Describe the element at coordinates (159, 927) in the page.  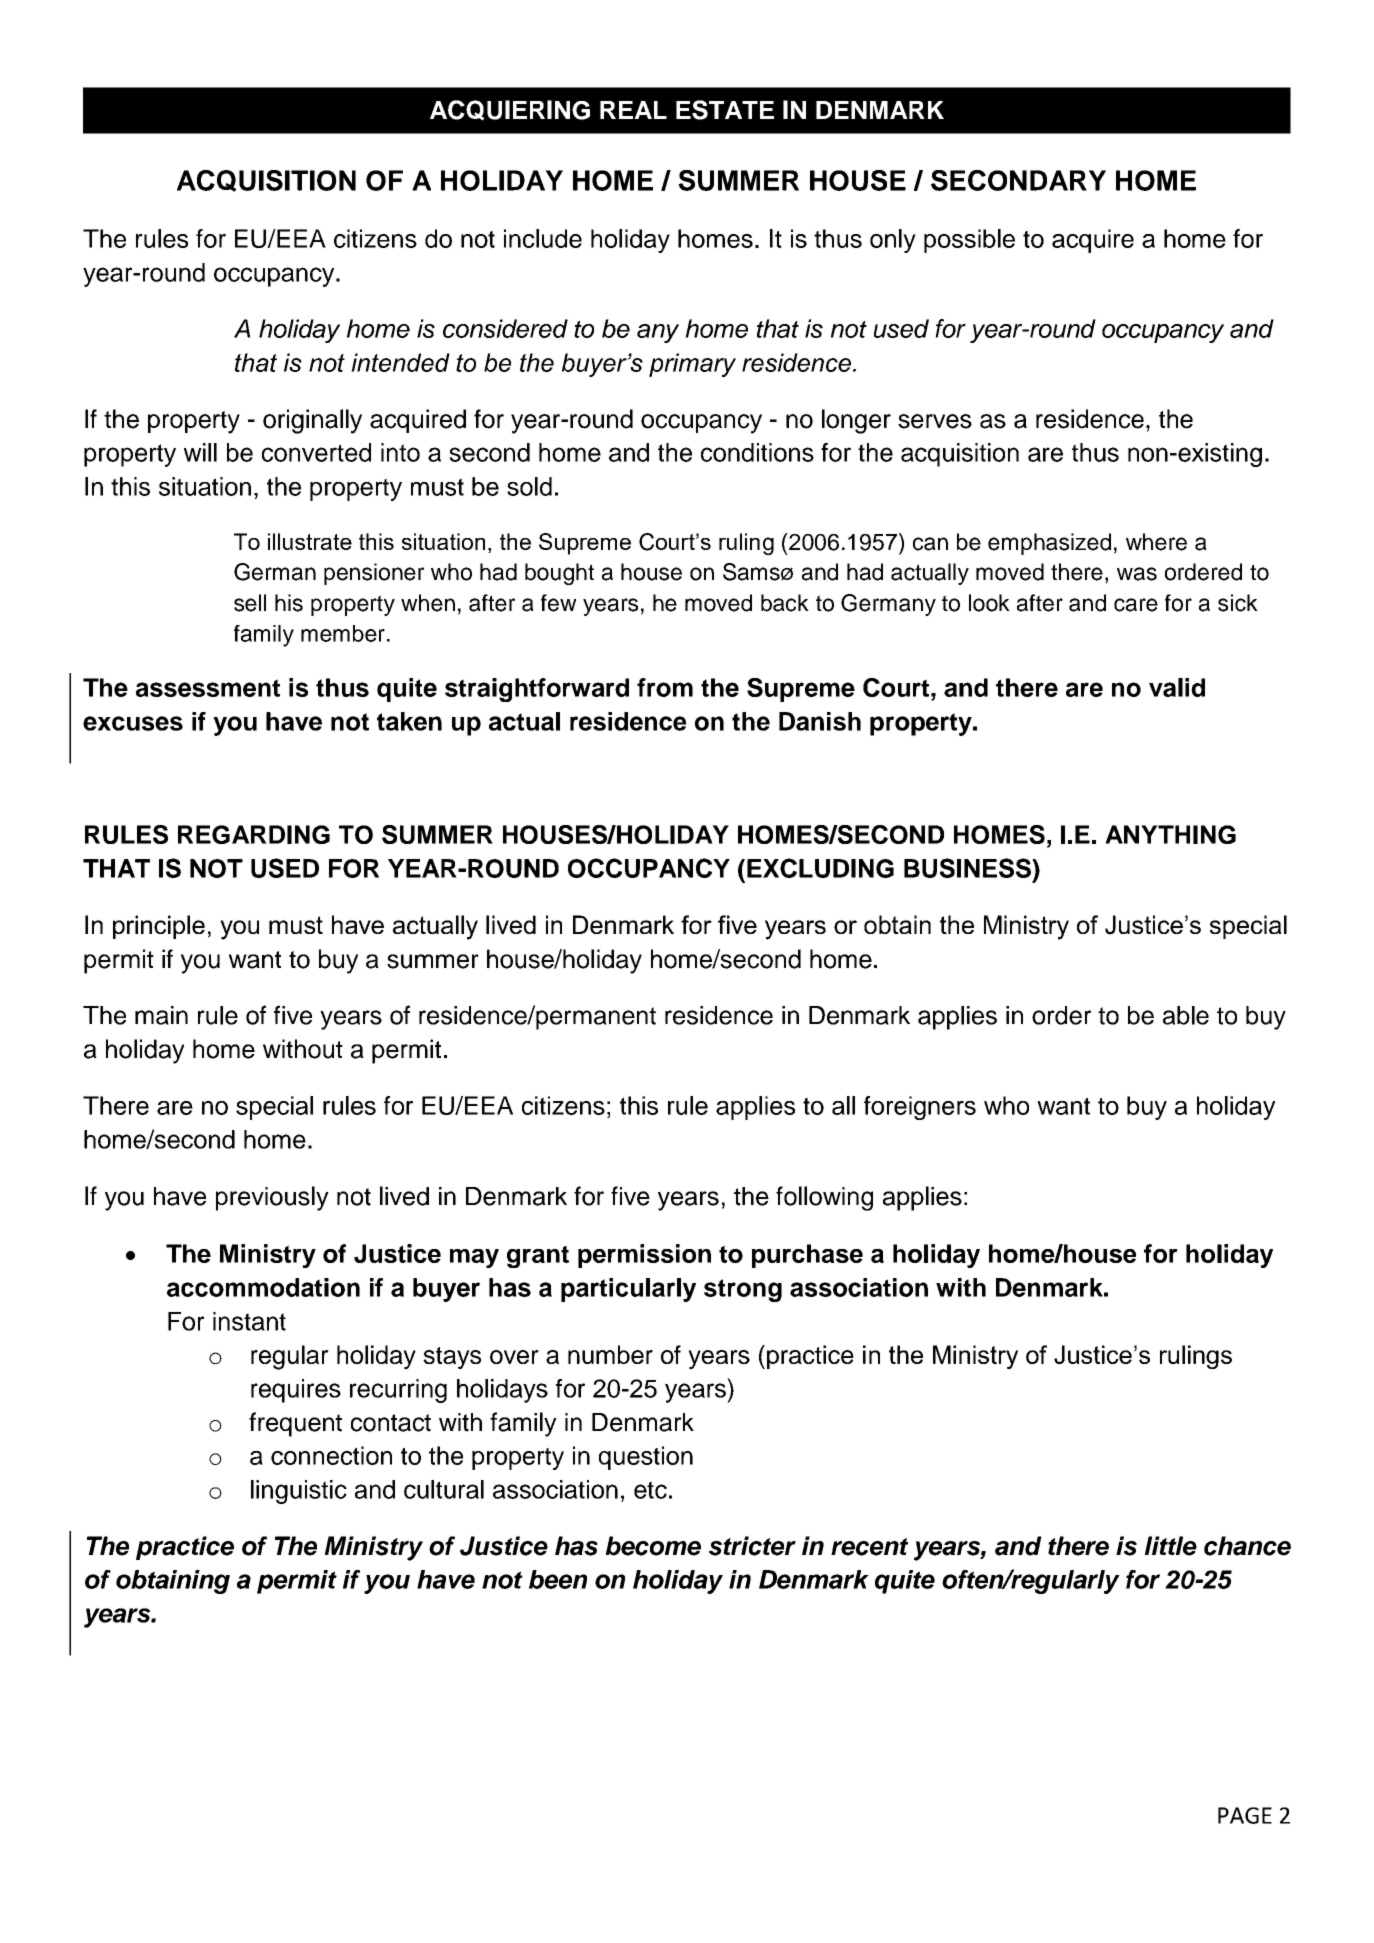
I see `principle` at that location.
